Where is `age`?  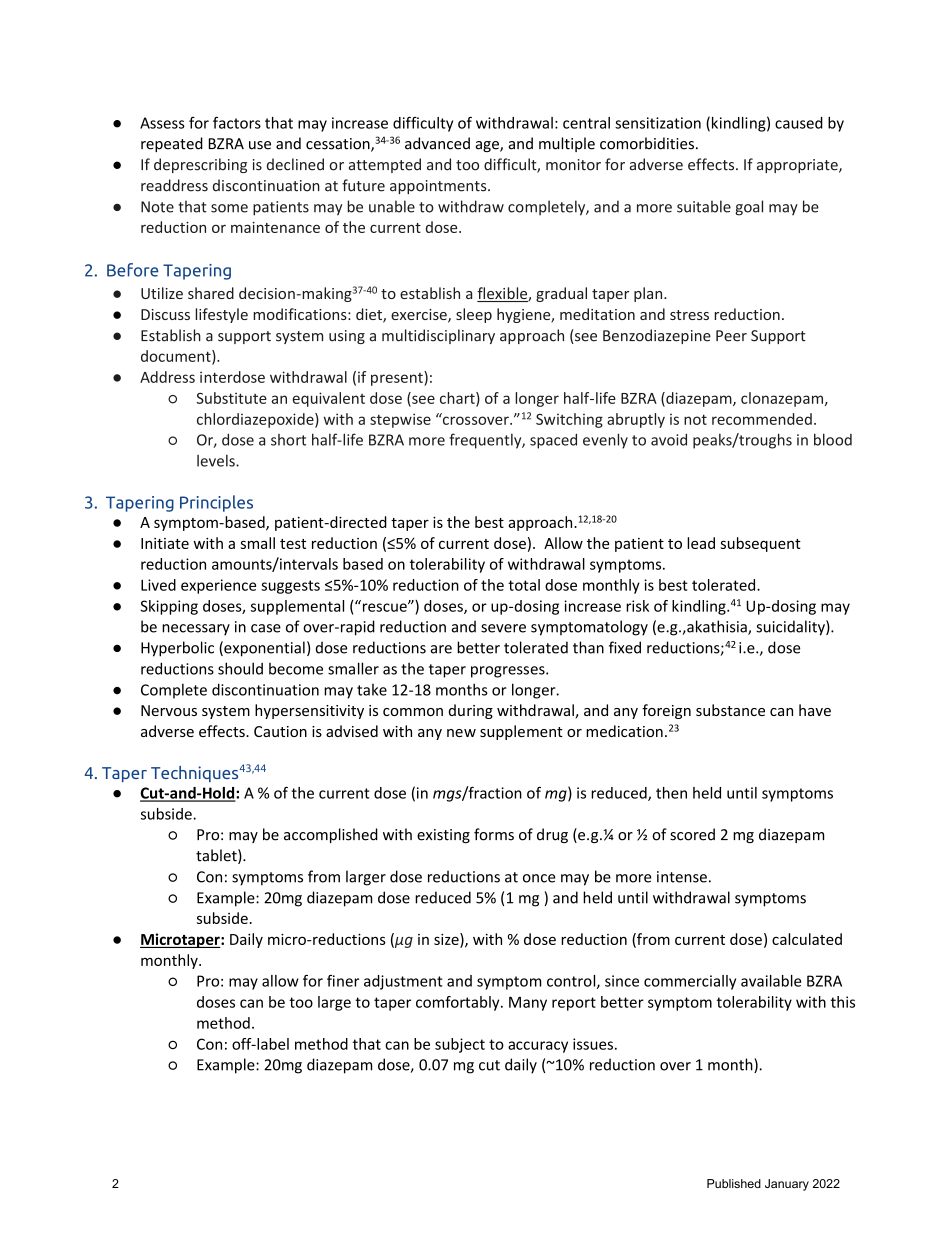 age is located at coordinates (488, 146).
